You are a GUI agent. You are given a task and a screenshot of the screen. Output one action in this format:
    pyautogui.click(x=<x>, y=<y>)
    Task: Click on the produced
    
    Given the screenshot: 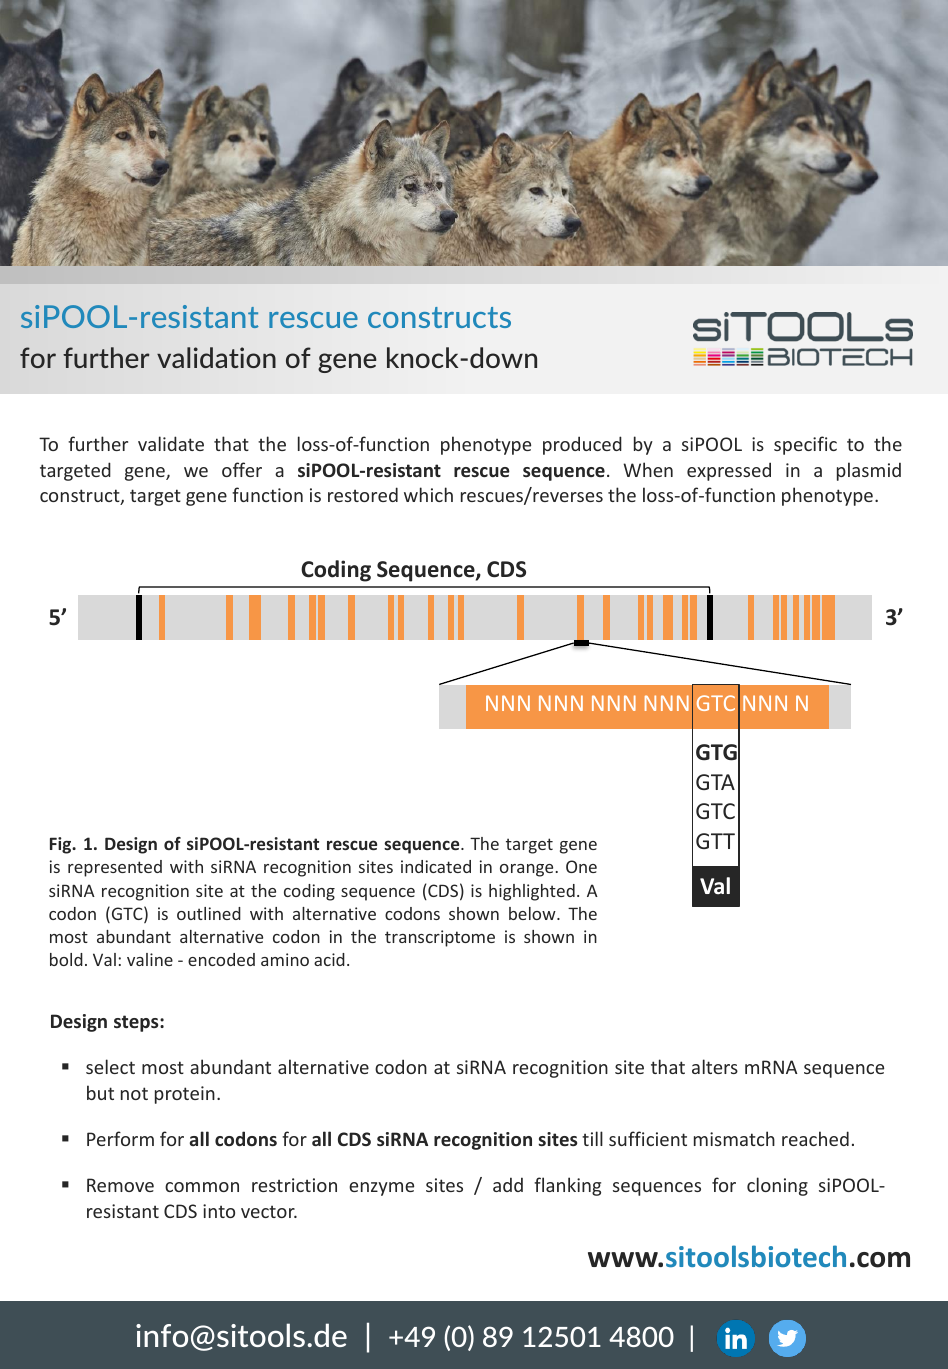 What is the action you would take?
    pyautogui.click(x=582, y=445)
